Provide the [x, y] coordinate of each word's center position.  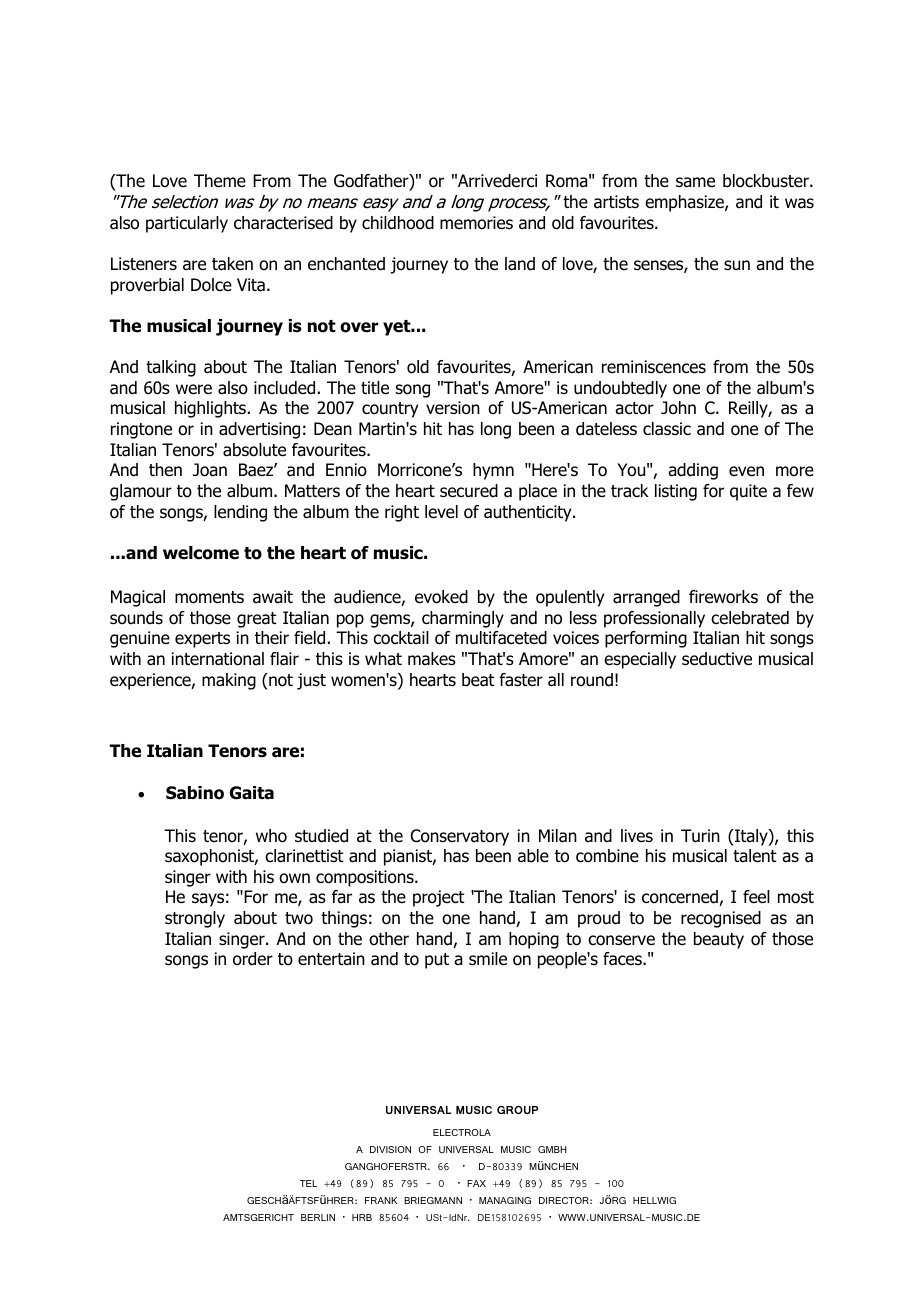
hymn [493, 471]
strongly [195, 919]
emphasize [685, 203]
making [229, 681]
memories [476, 223]
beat [478, 680]
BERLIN [318, 1217]
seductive [717, 659]
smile [488, 959]
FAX [476, 1183]
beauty [719, 940]
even [746, 471]
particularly [187, 224]
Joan [210, 470]
